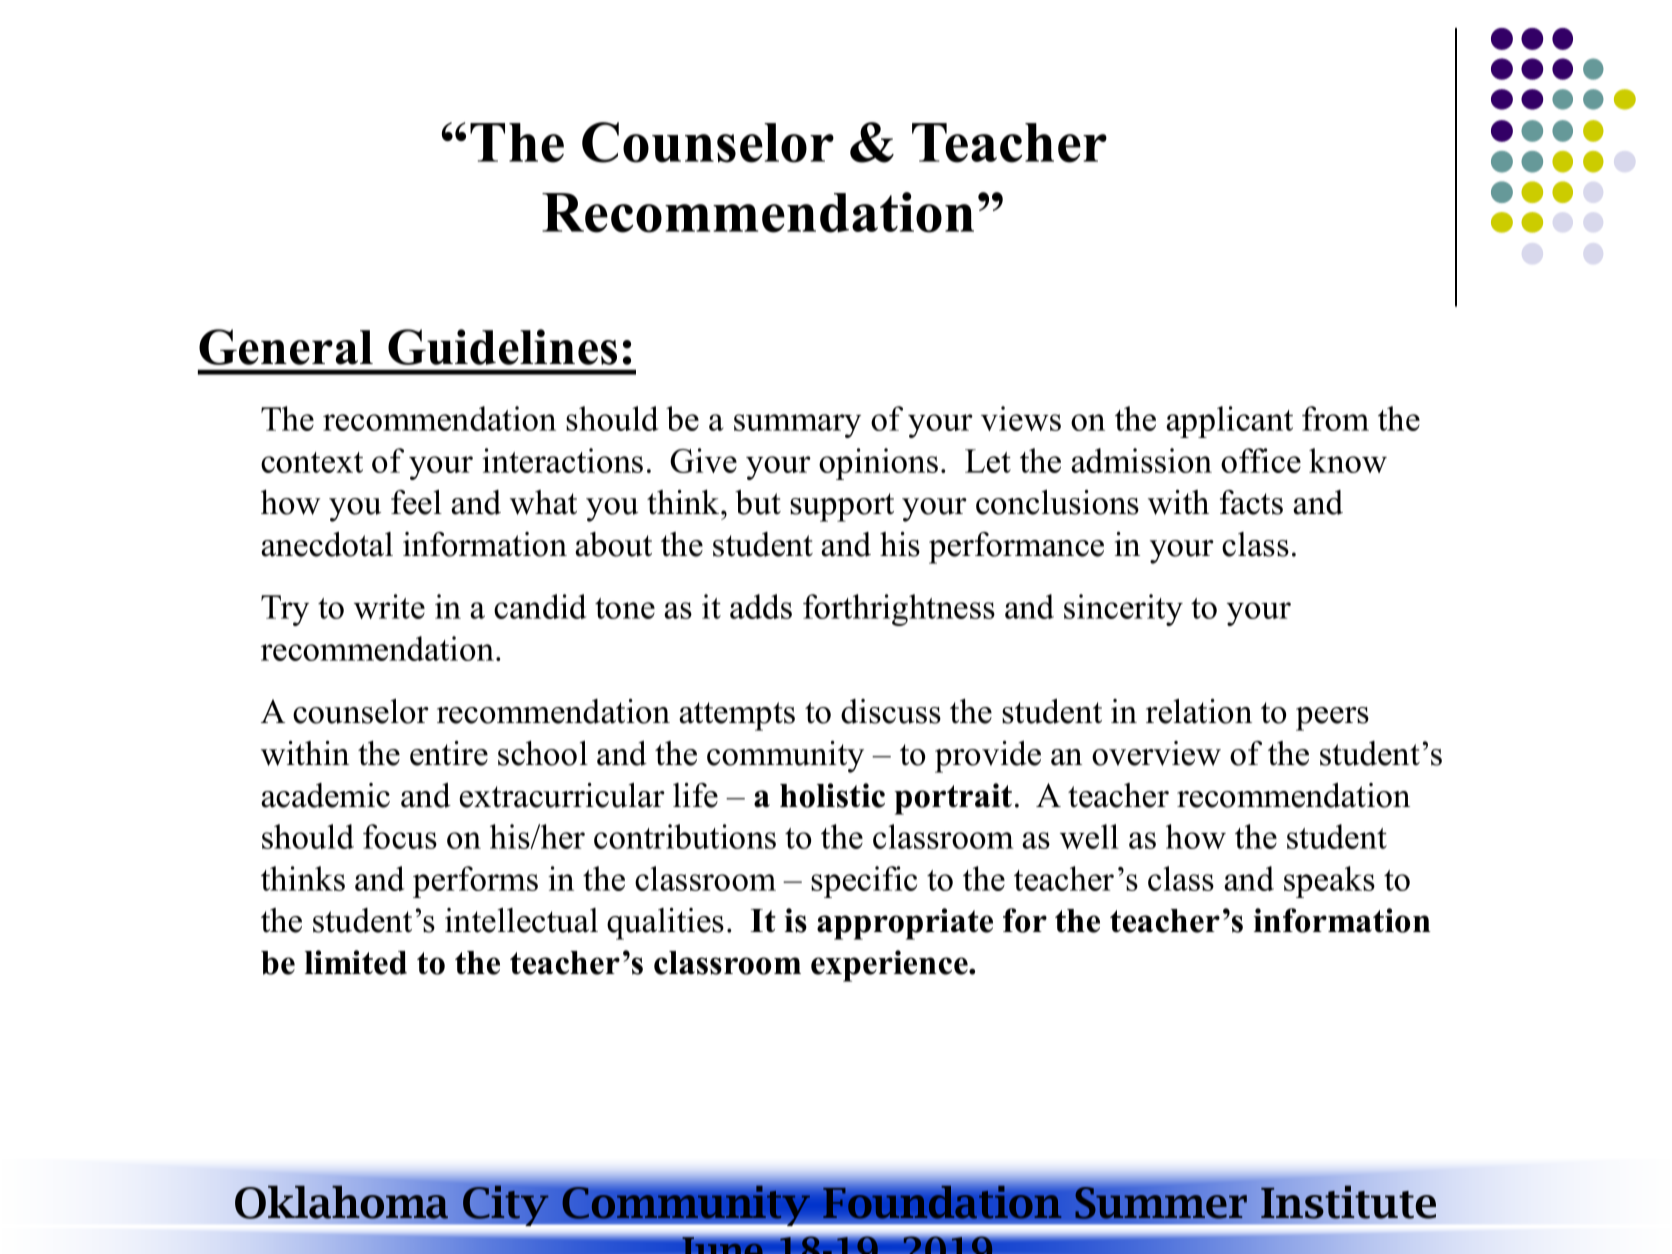 The width and height of the screenshot is (1672, 1254). Describe the element at coordinates (1348, 1202) in the screenshot. I see `Institute` at that location.
